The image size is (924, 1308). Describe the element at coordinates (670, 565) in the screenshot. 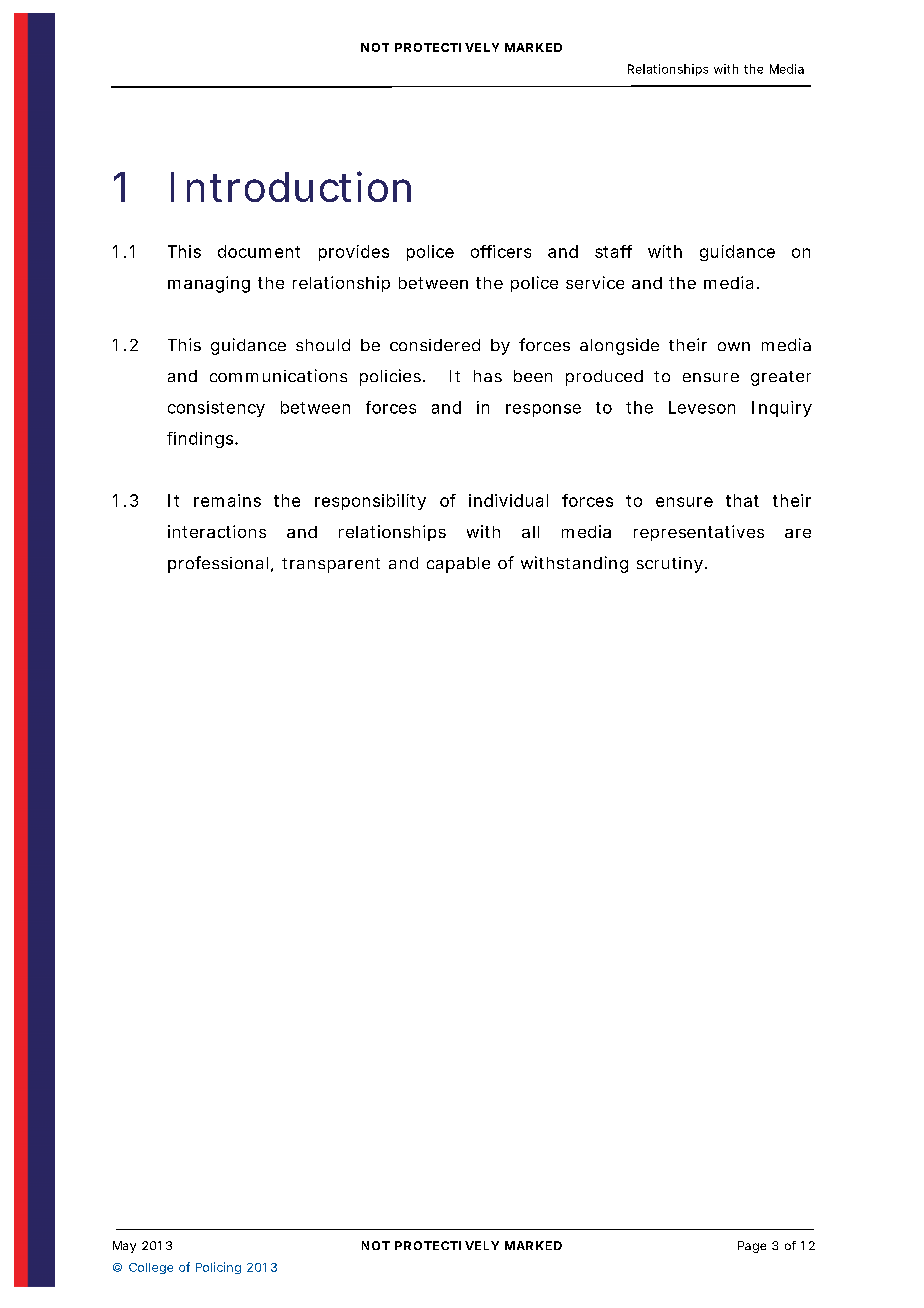

I see `scrutiny` at that location.
